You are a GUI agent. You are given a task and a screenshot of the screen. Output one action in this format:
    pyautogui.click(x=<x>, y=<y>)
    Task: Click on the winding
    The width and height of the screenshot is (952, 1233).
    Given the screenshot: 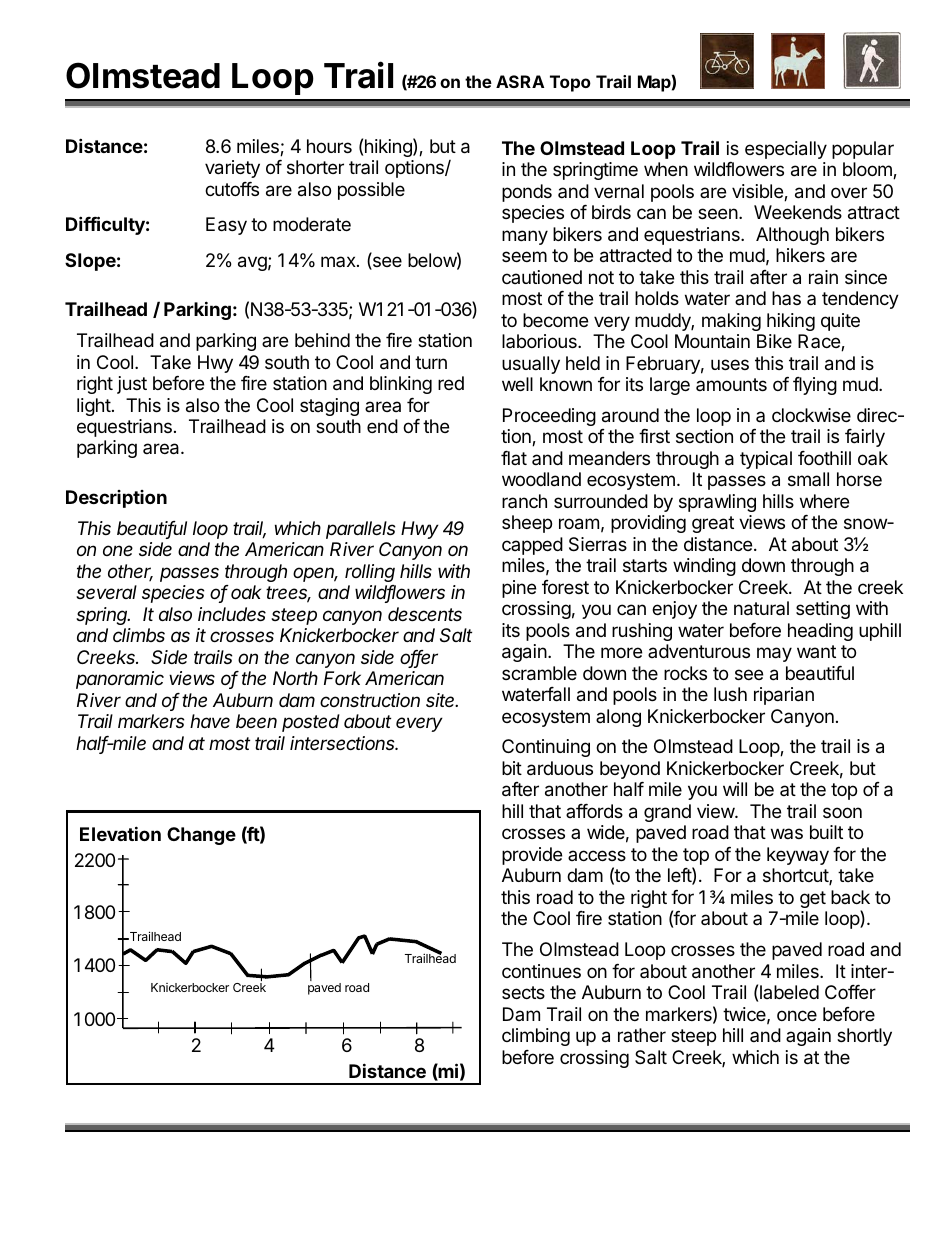 What is the action you would take?
    pyautogui.click(x=704, y=567)
